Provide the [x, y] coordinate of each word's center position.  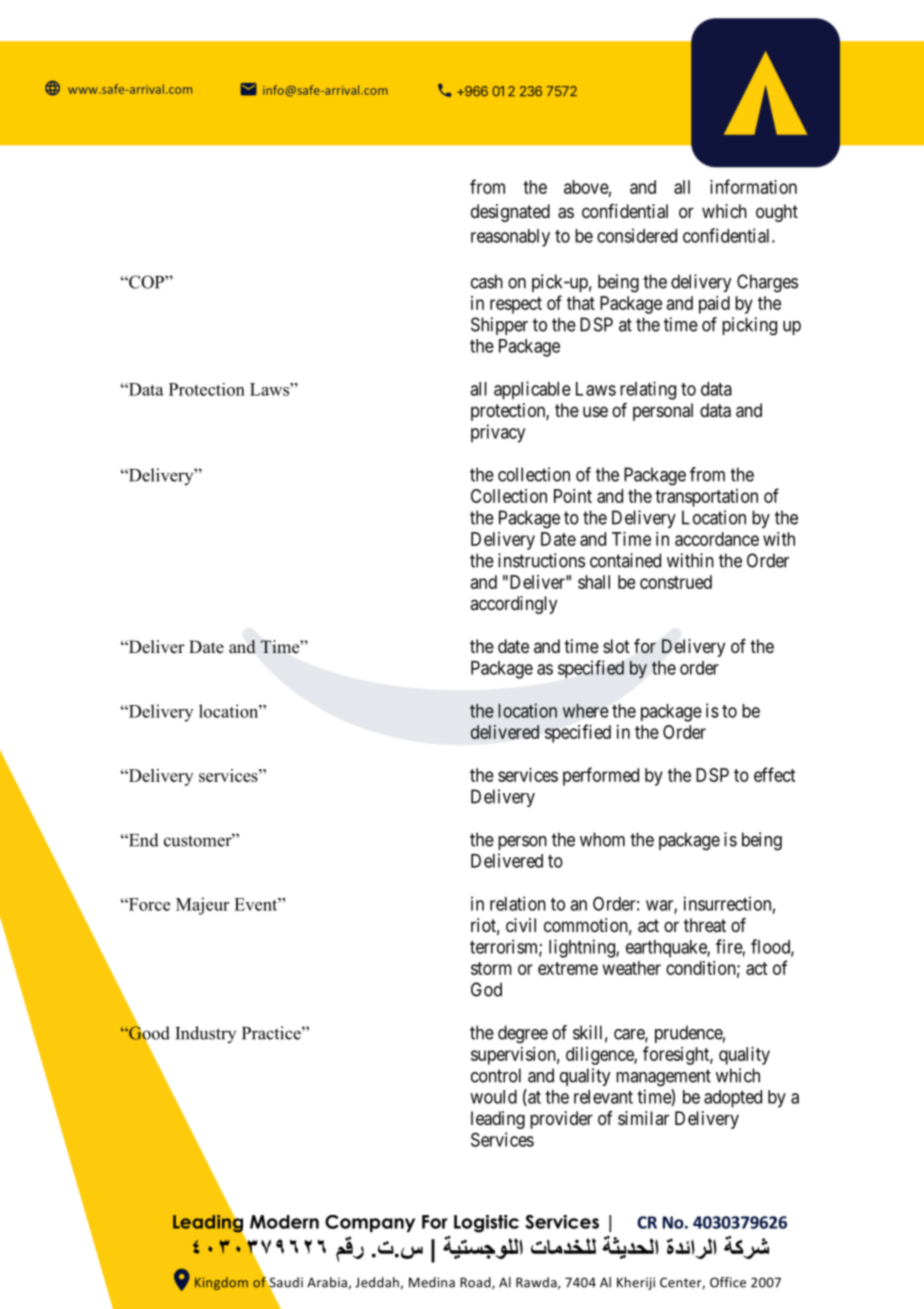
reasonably [510, 238]
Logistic [486, 1224]
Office [728, 1282]
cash [487, 281]
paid [714, 305]
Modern [284, 1222]
